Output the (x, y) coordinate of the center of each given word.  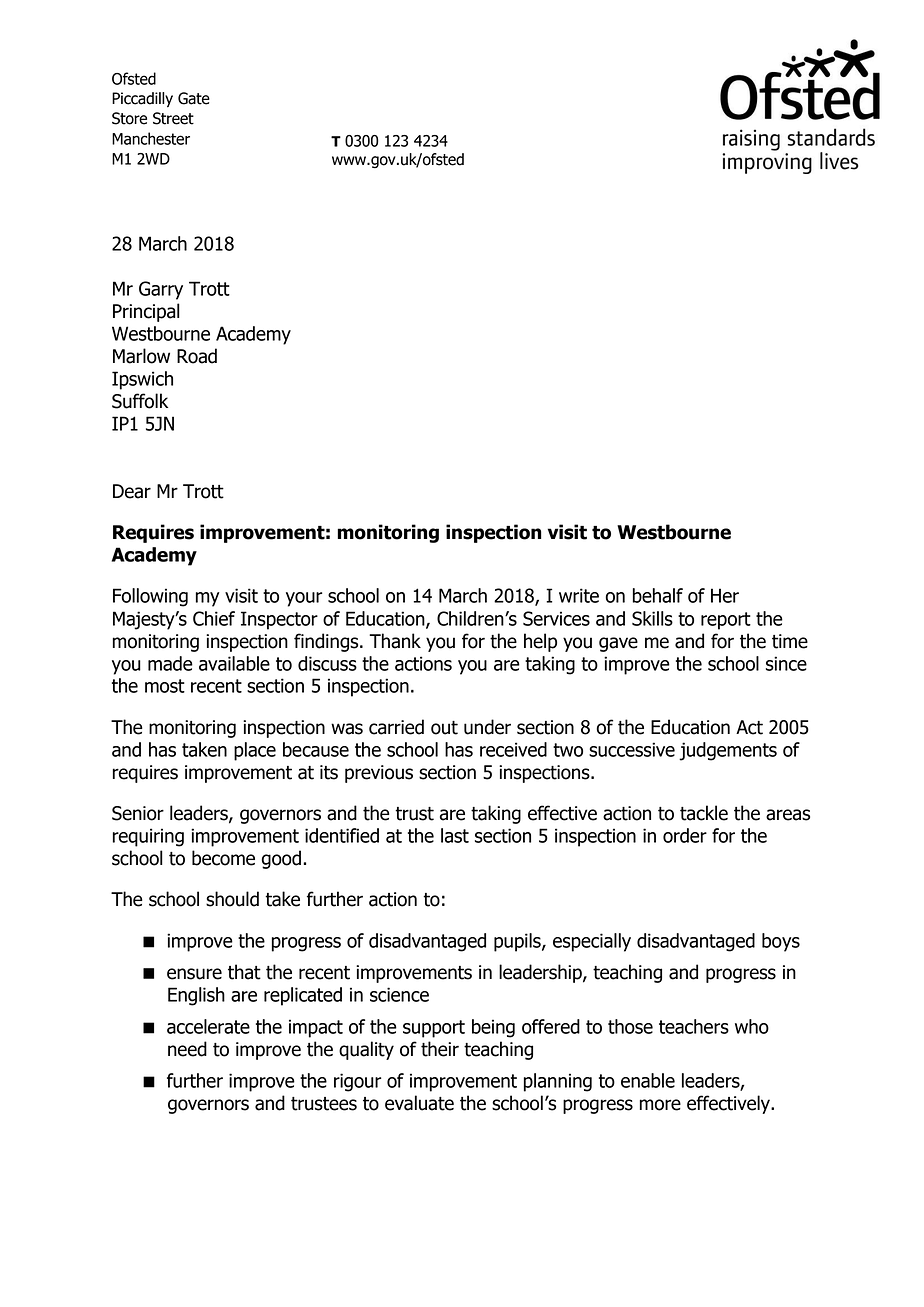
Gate (194, 98)
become (223, 858)
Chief (214, 618)
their (440, 1049)
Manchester (151, 138)
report (726, 621)
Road (197, 356)
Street (173, 118)
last (455, 835)
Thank (395, 641)
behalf (658, 595)
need (187, 1049)
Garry (161, 290)
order (685, 835)
